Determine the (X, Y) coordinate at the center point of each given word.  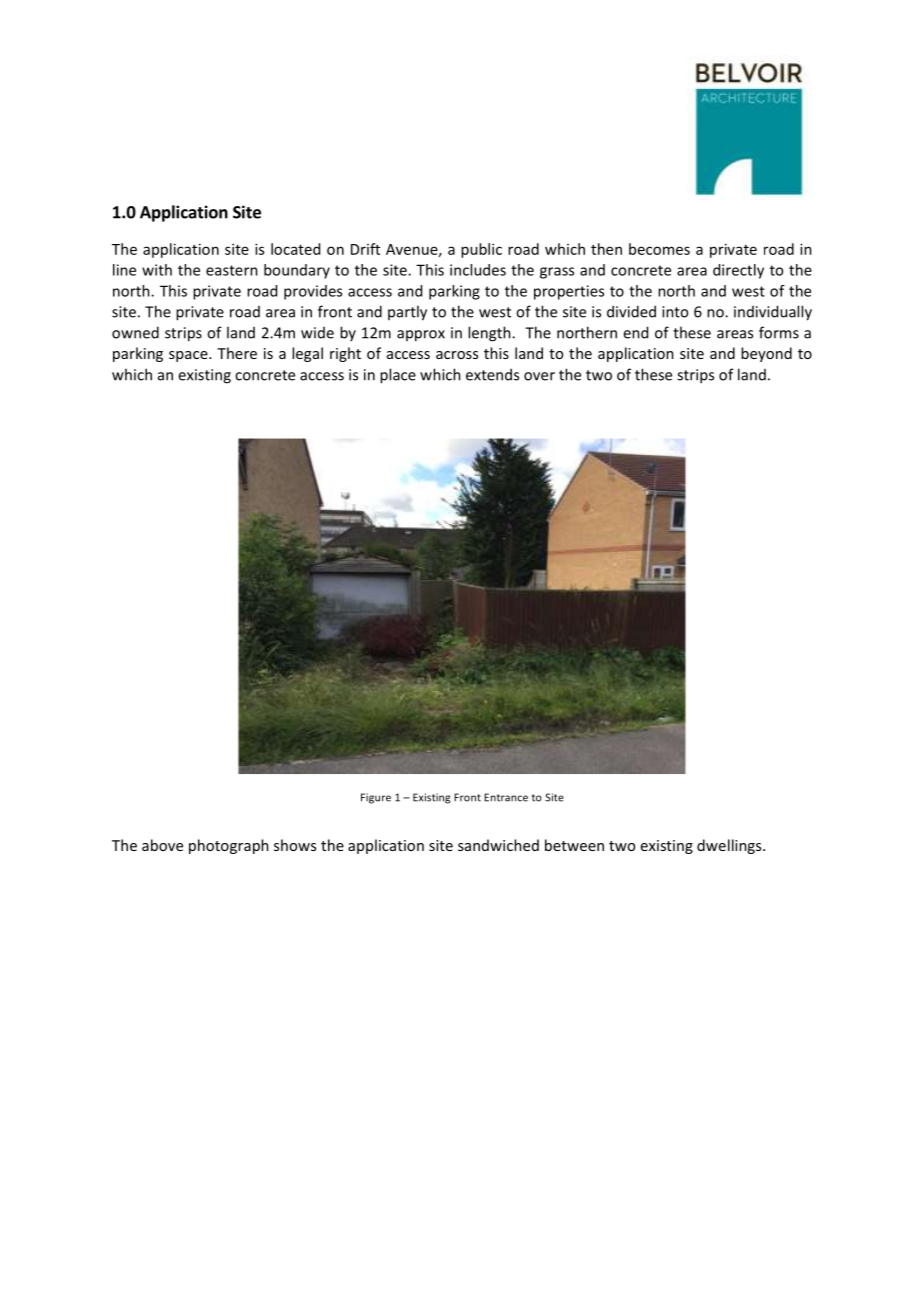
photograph (229, 846)
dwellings (730, 846)
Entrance (506, 797)
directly (738, 271)
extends (492, 374)
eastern (232, 270)
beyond (766, 354)
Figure (376, 798)
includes (478, 270)
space (189, 356)
